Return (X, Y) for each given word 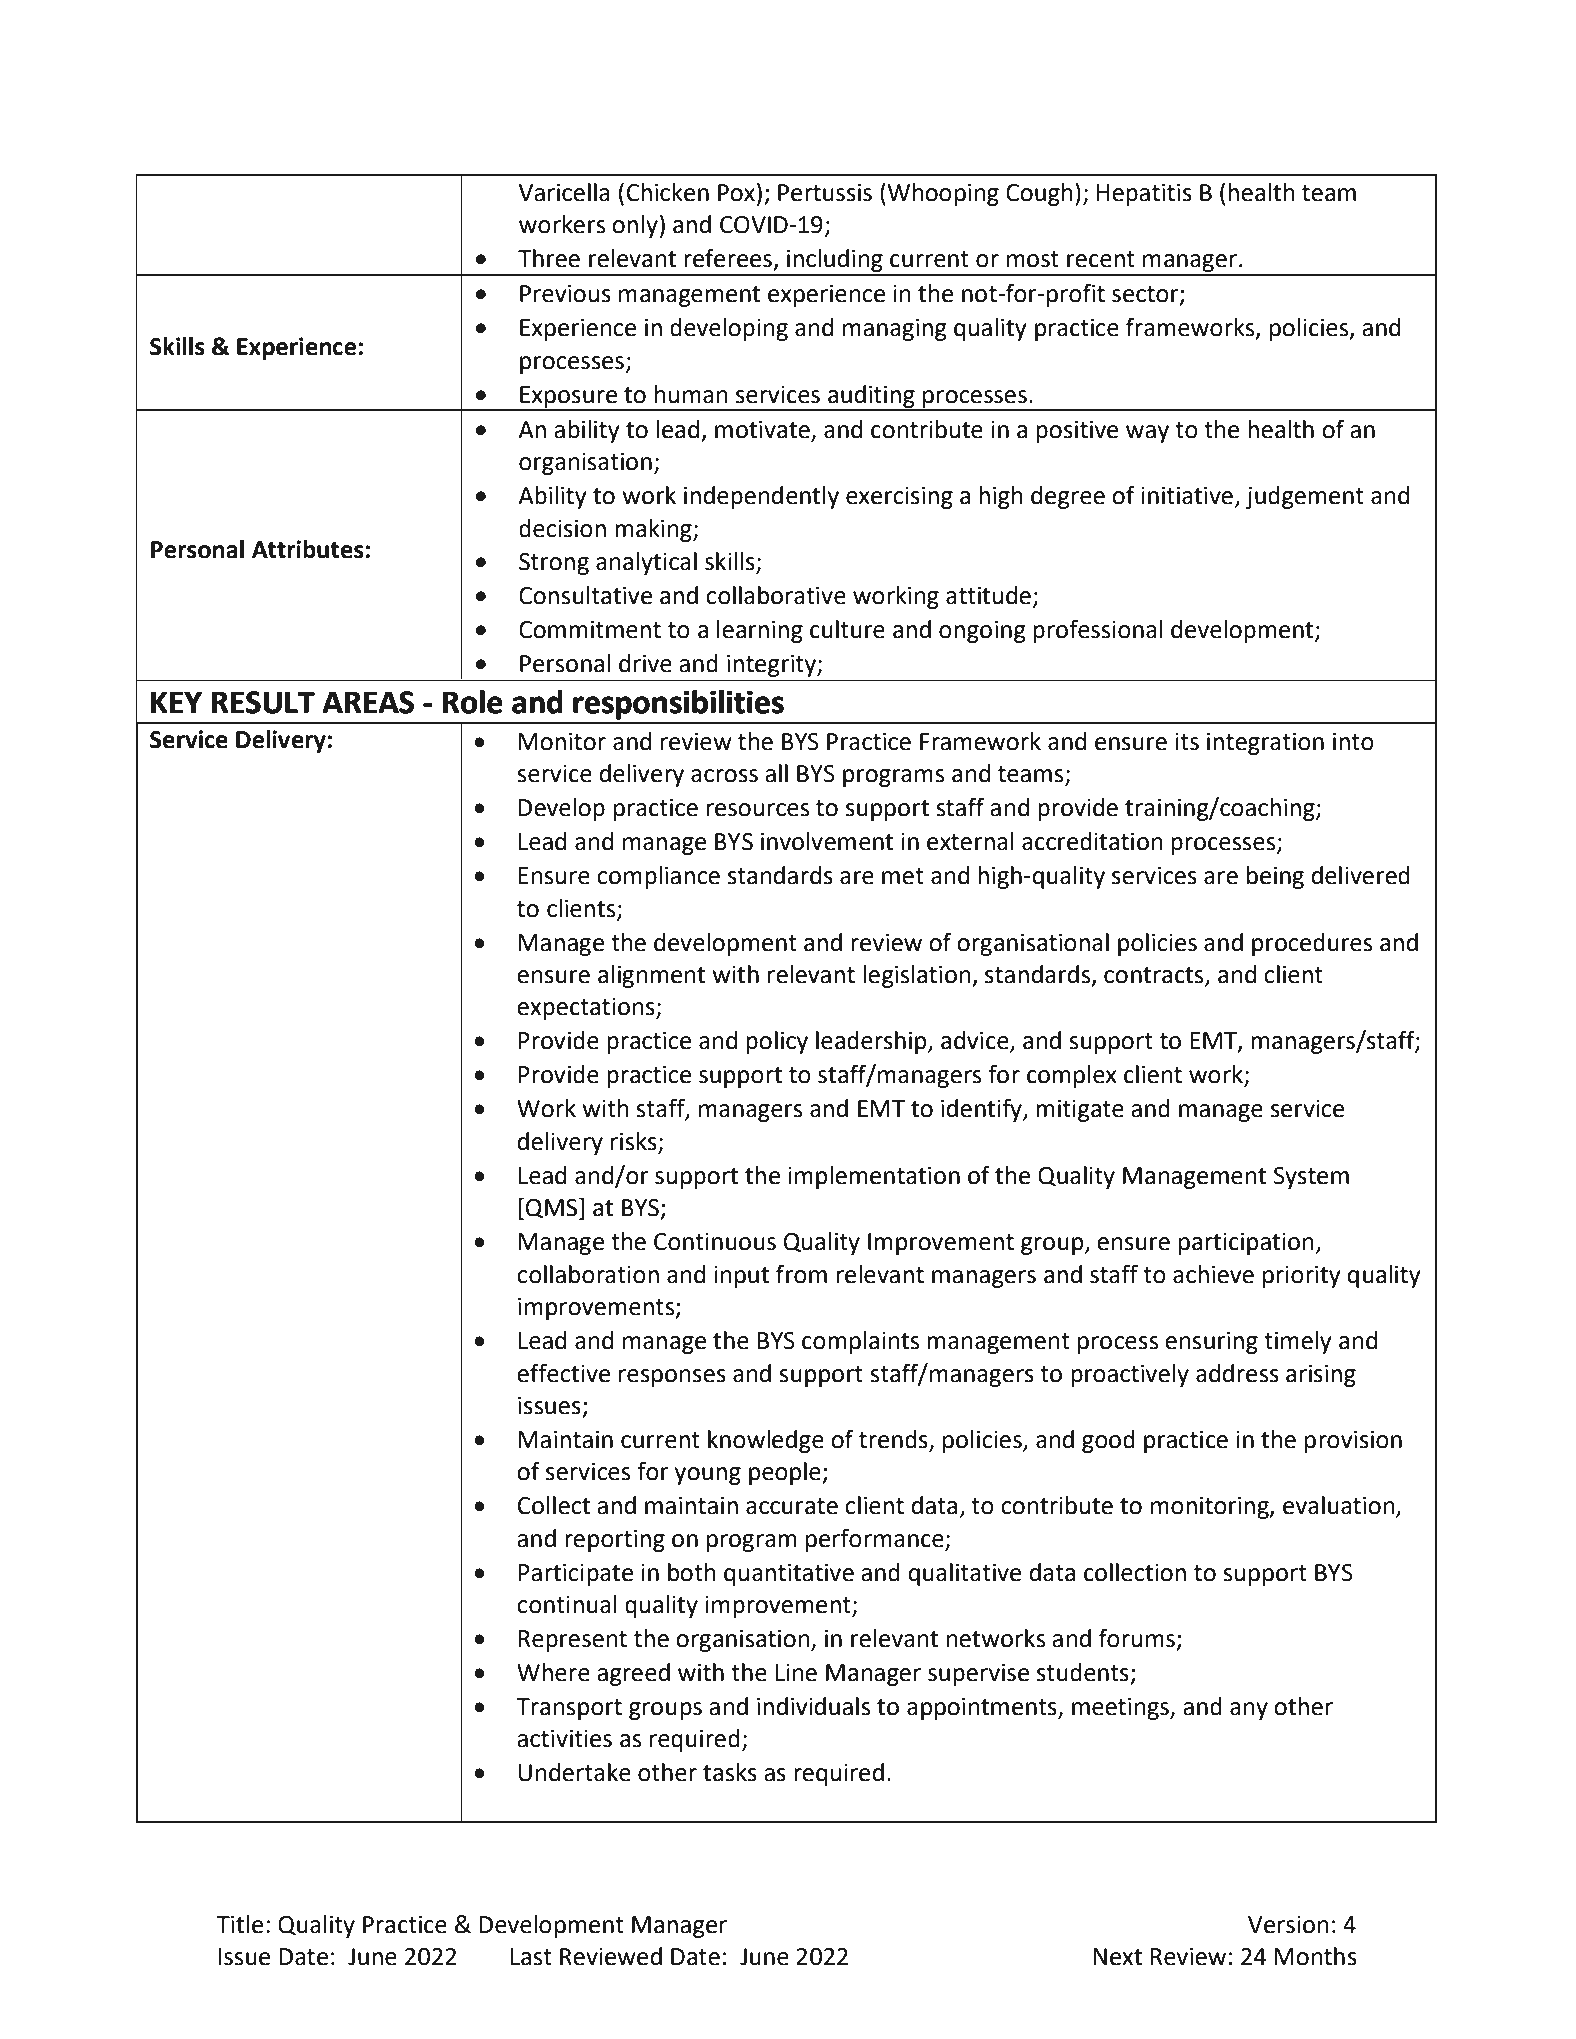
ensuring (1211, 1343)
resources (758, 810)
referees (728, 258)
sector (1146, 295)
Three (549, 258)
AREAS (368, 702)
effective (563, 1373)
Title (239, 1924)
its (1187, 742)
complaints (860, 1342)
